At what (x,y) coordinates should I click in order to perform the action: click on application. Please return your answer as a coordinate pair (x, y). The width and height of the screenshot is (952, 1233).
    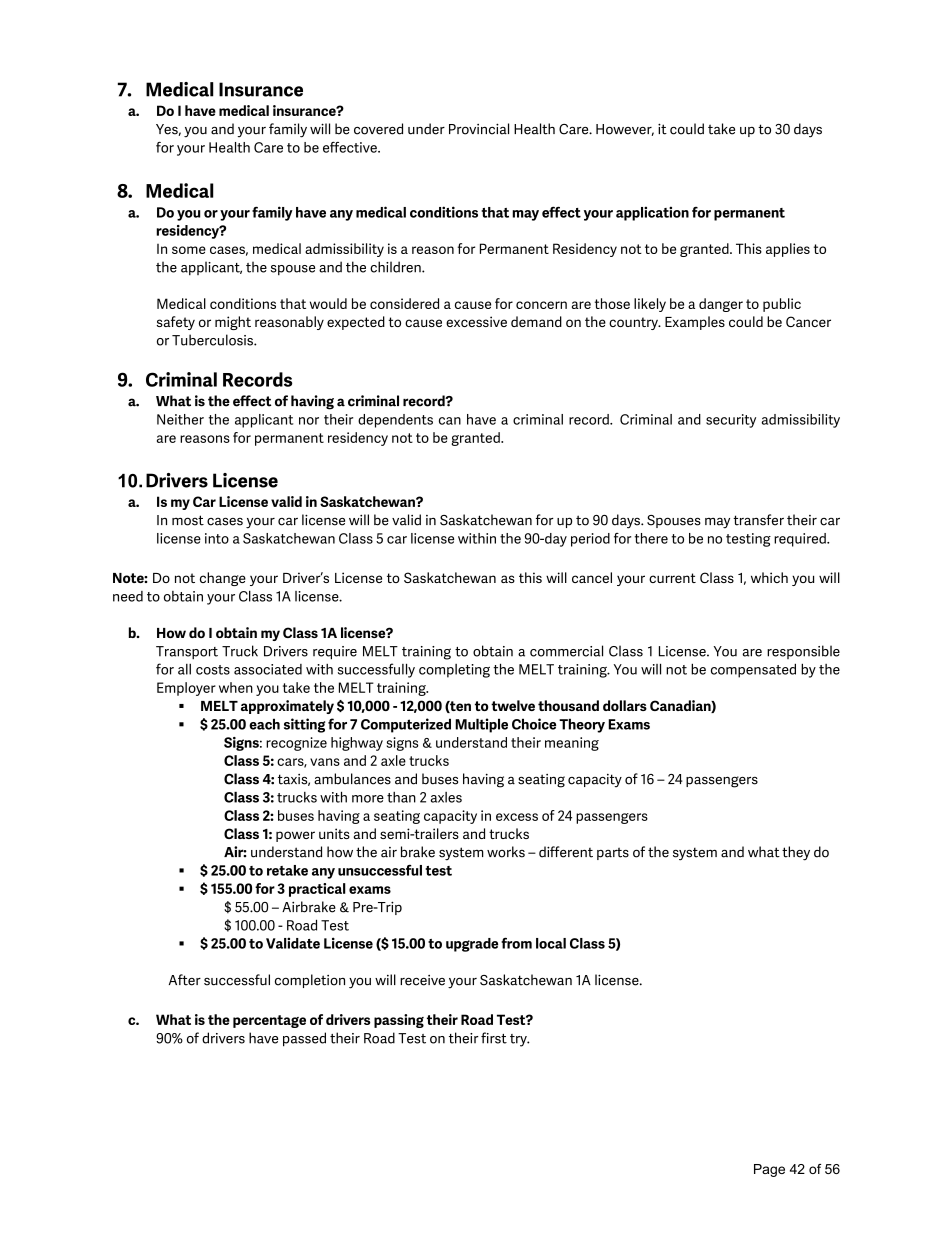
    Looking at the image, I should click on (652, 213).
